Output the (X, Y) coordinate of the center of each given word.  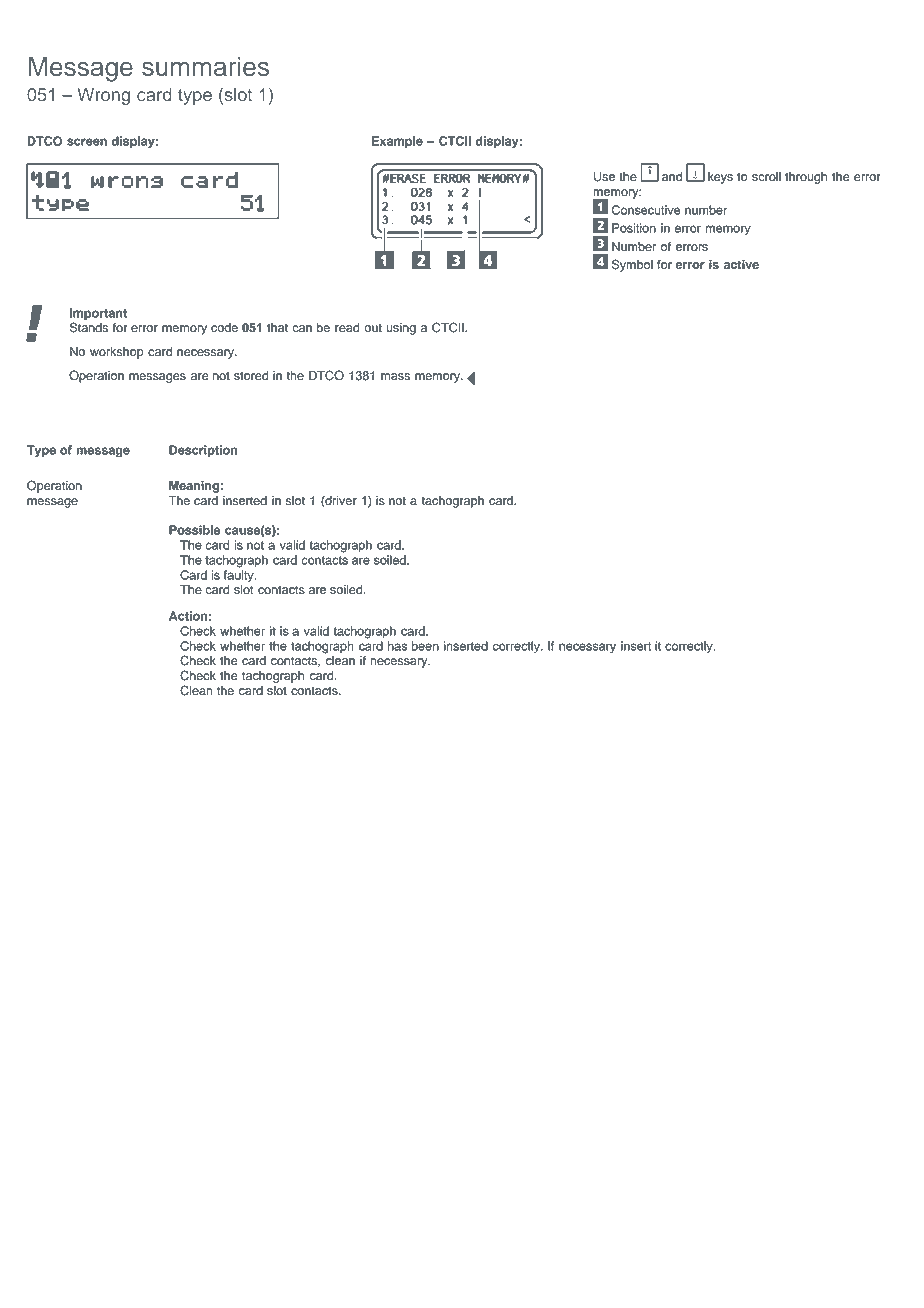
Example (397, 142)
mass (395, 377)
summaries (205, 66)
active (741, 265)
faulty (240, 576)
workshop (117, 353)
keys (720, 178)
